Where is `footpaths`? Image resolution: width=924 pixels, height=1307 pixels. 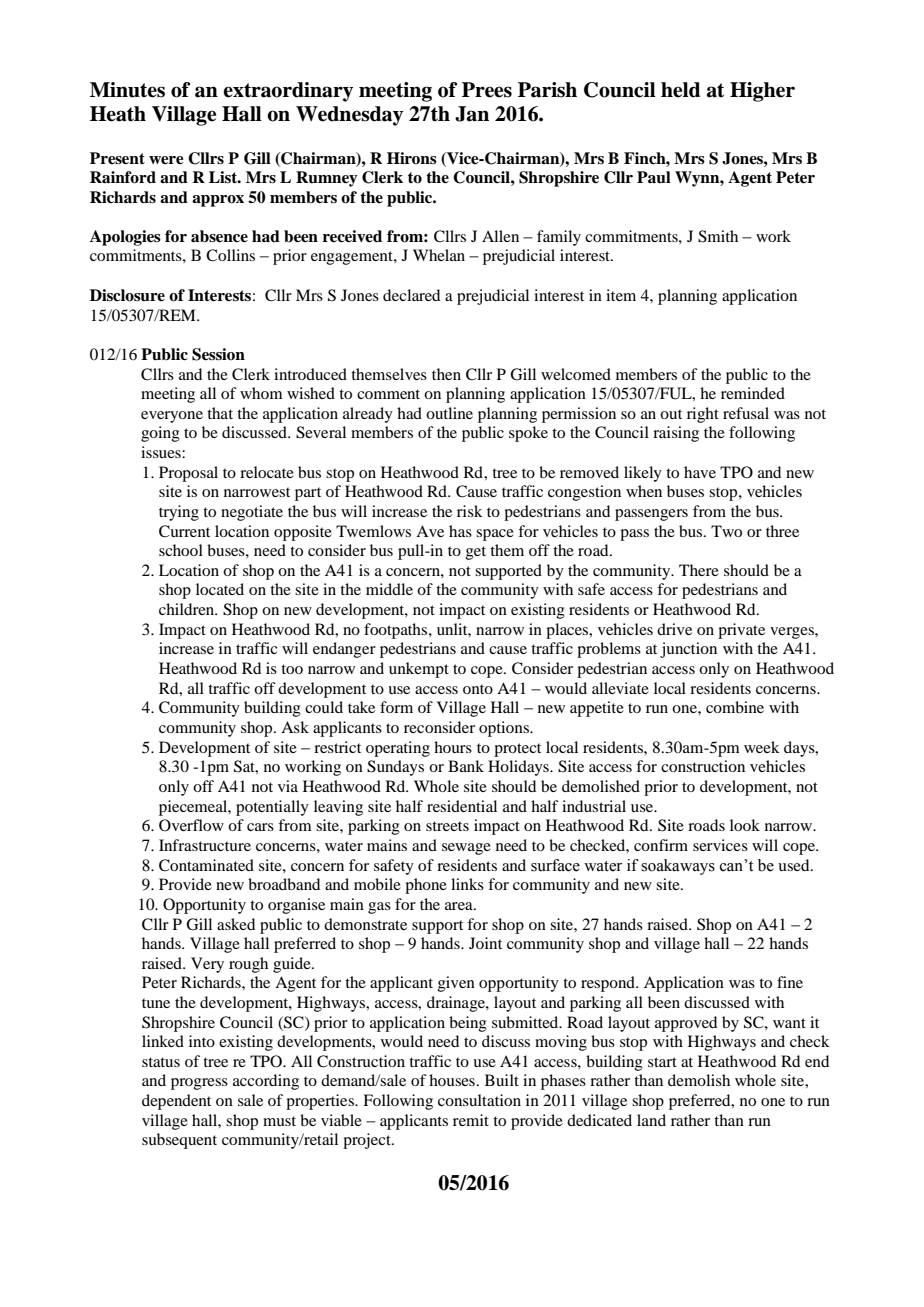 footpaths is located at coordinates (395, 631).
